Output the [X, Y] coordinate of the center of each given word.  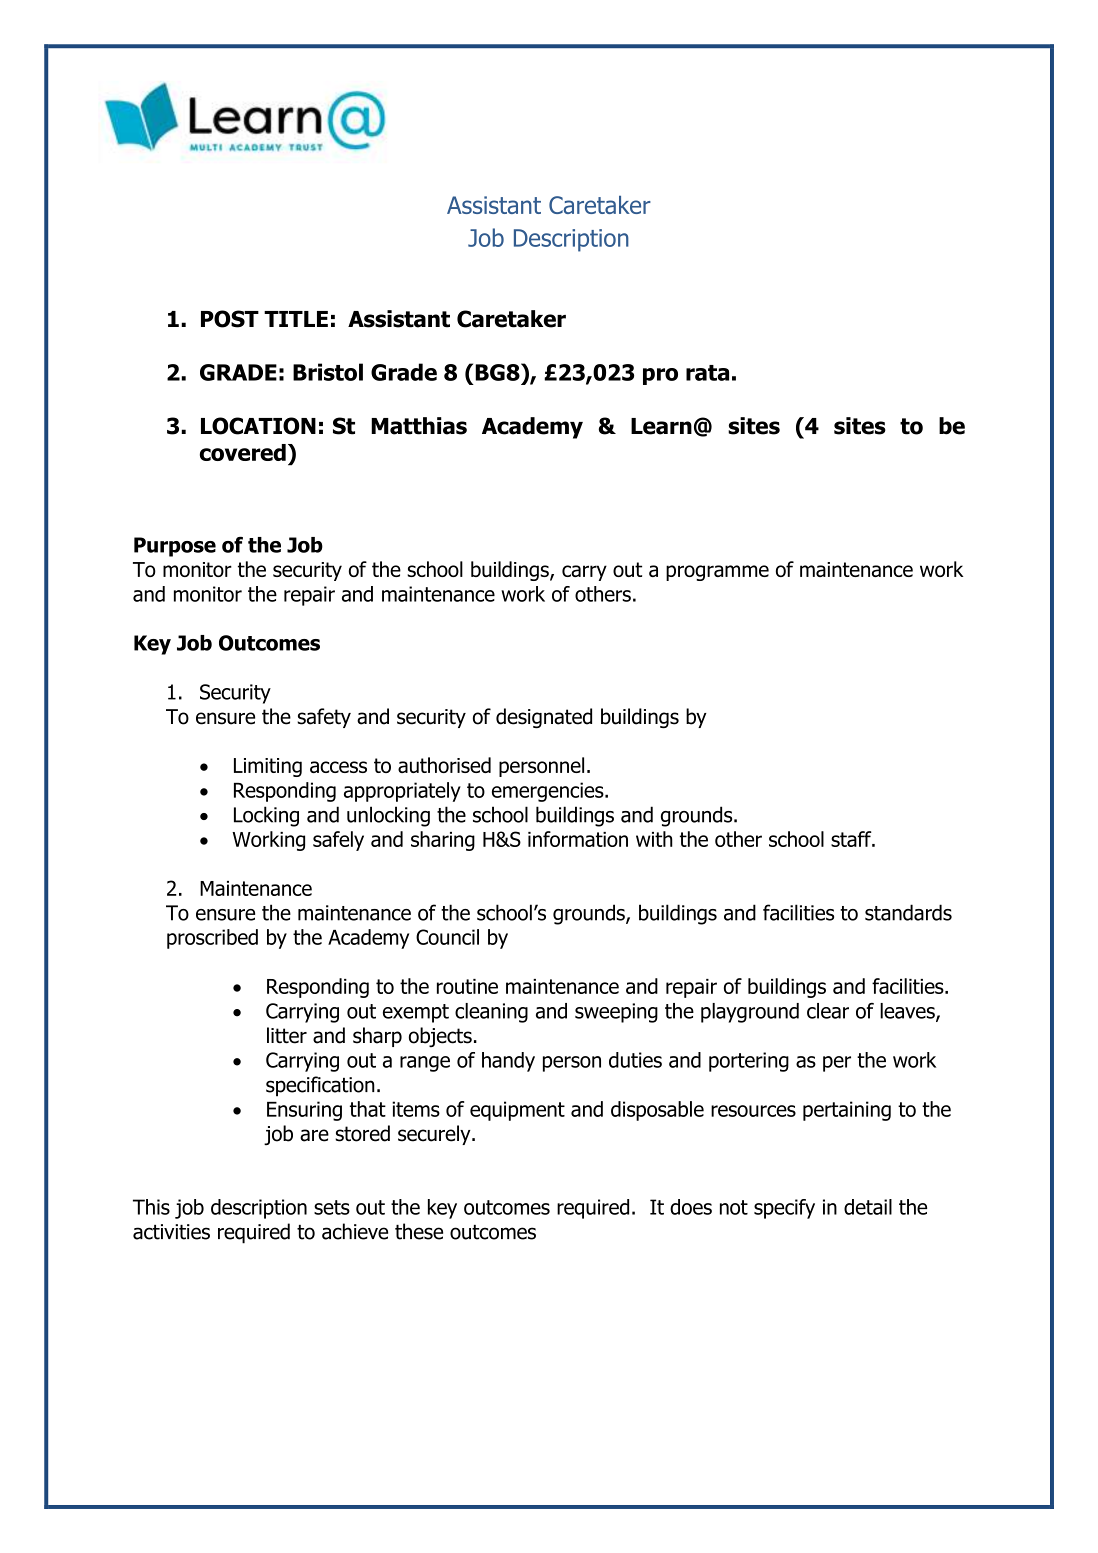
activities [171, 1232]
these [419, 1231]
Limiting [268, 767]
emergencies [549, 792]
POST [230, 319]
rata [707, 373]
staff [852, 839]
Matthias [419, 426]
